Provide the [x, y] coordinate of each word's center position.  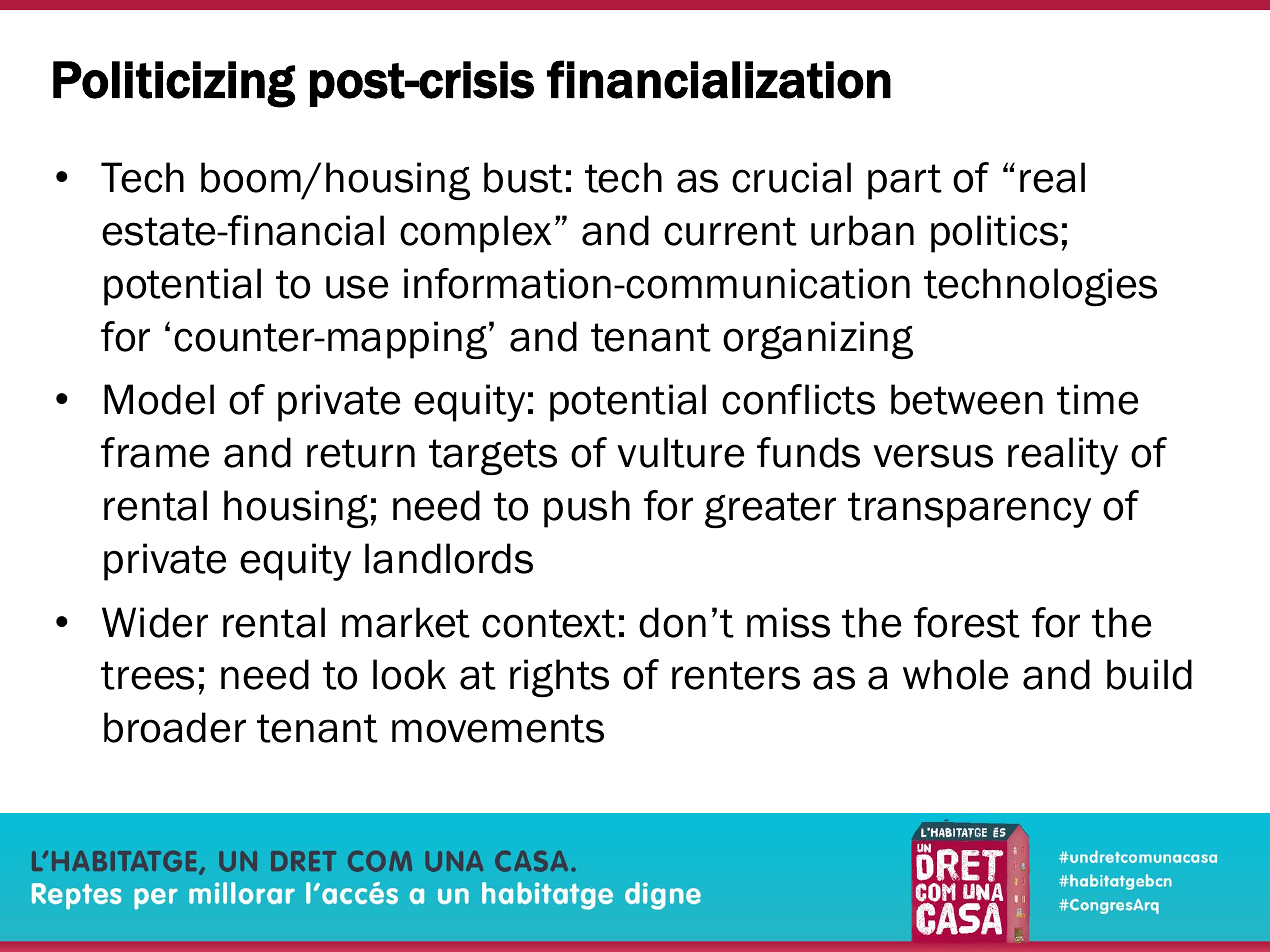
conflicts [798, 399]
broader [175, 727]
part [905, 182]
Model [159, 399]
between [967, 399]
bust [523, 177]
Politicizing [174, 84]
